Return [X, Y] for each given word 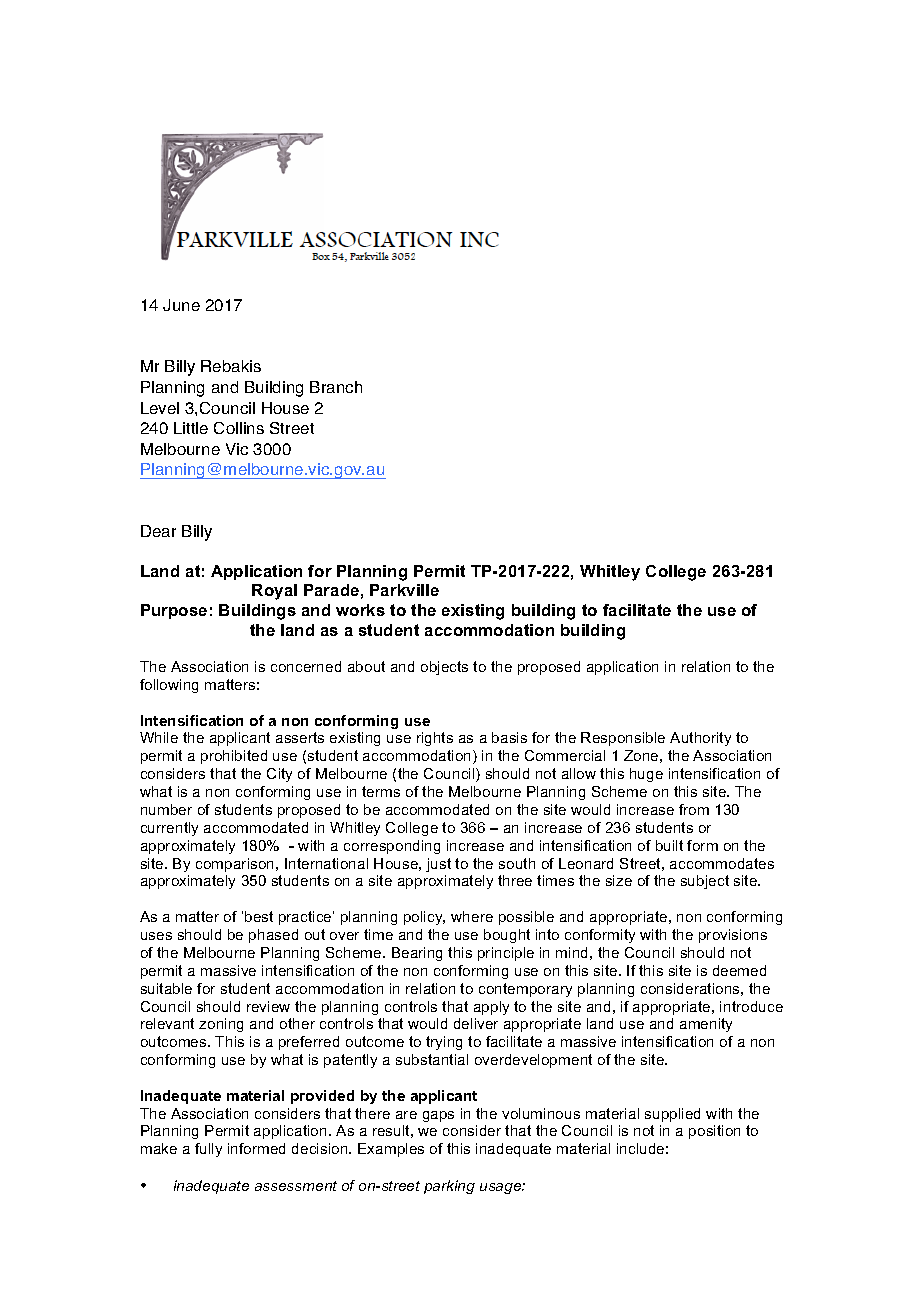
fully [208, 1150]
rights [435, 739]
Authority [700, 739]
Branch [336, 387]
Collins [239, 428]
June [181, 305]
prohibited [234, 757]
